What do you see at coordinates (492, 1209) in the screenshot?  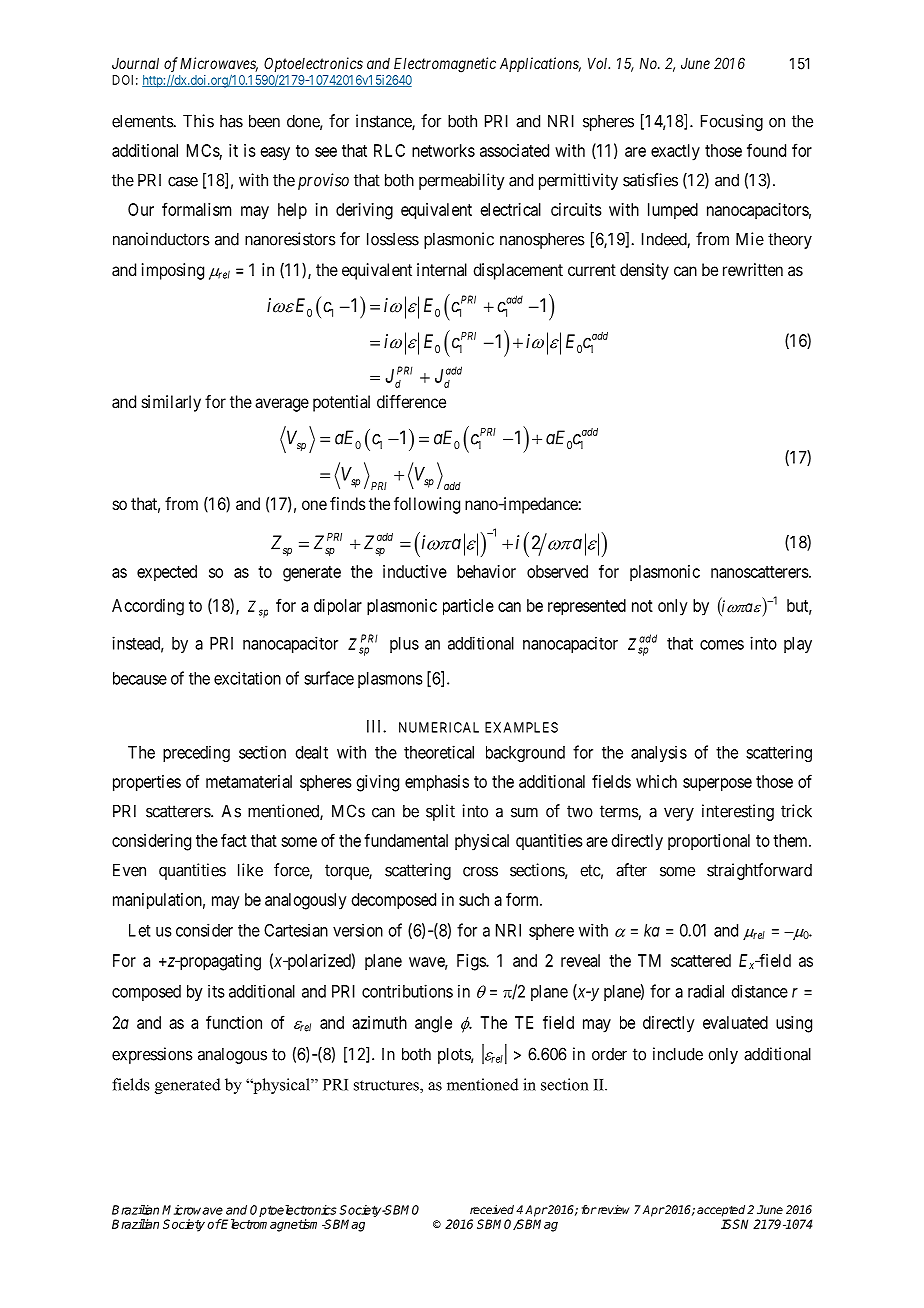 I see `received` at bounding box center [492, 1209].
